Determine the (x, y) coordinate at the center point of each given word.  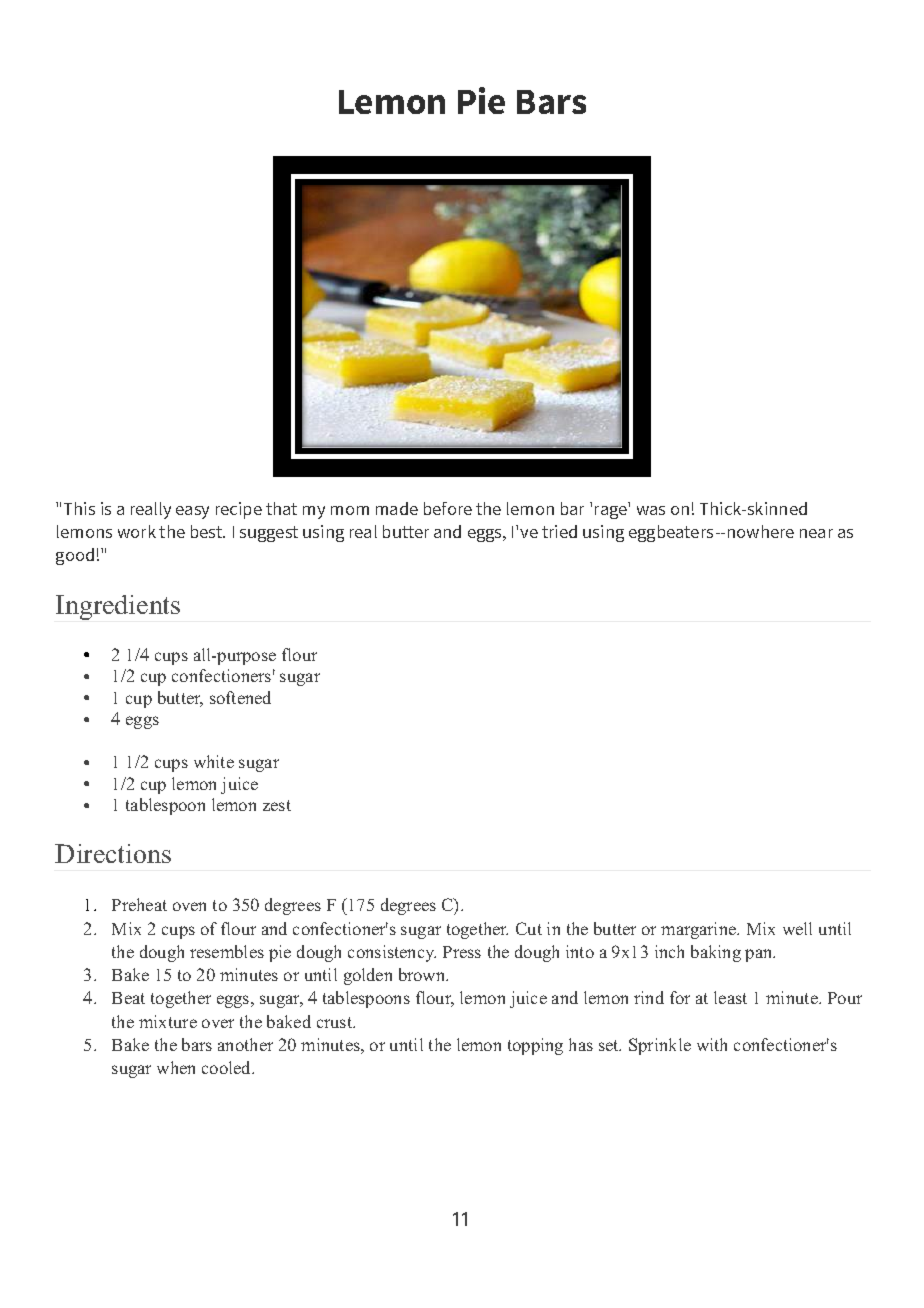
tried (559, 531)
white (214, 761)
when (176, 1067)
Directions (113, 853)
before (448, 508)
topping (535, 1046)
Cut (529, 928)
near (816, 533)
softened (240, 697)
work (137, 531)
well (797, 928)
